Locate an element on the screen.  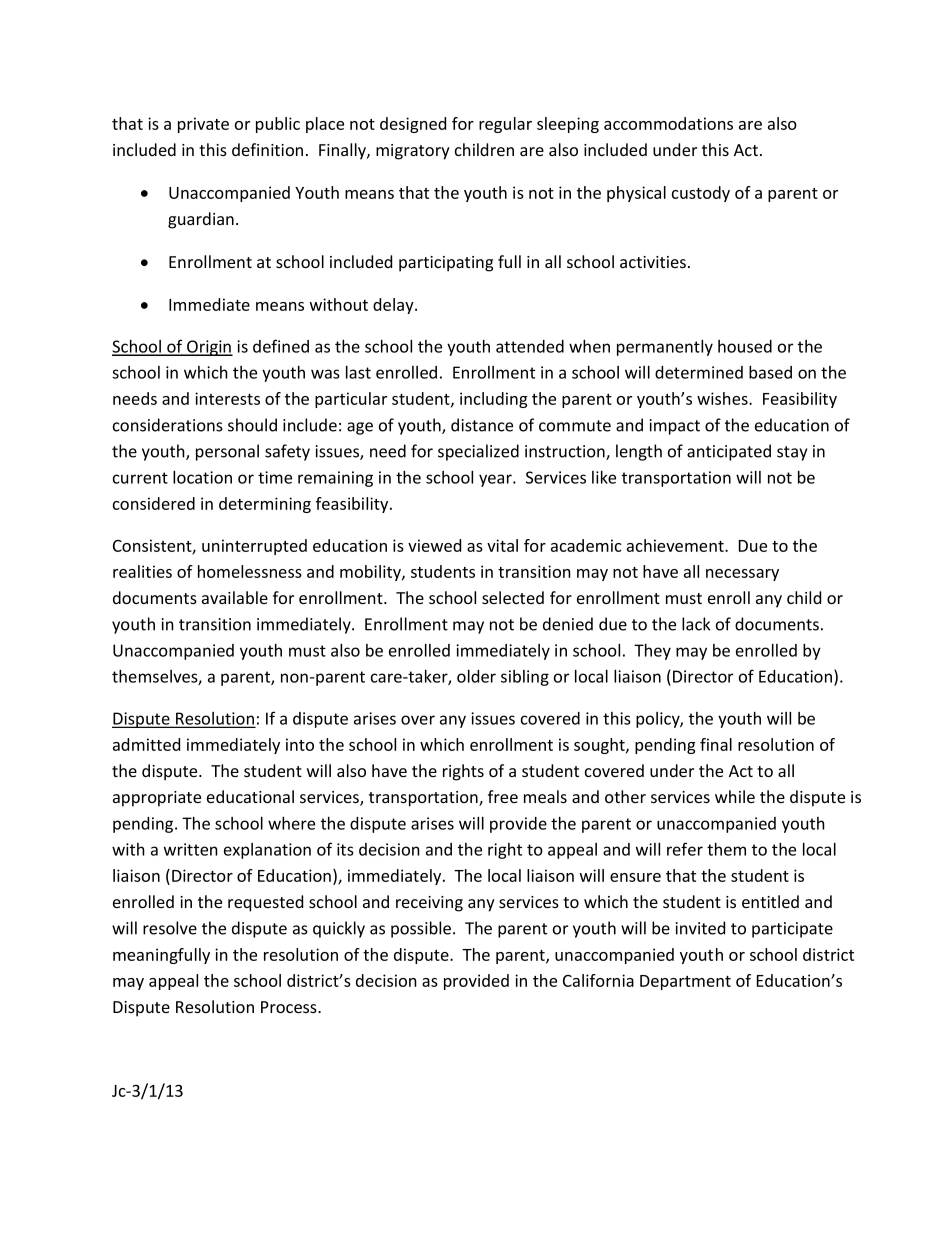
while is located at coordinates (735, 796).
